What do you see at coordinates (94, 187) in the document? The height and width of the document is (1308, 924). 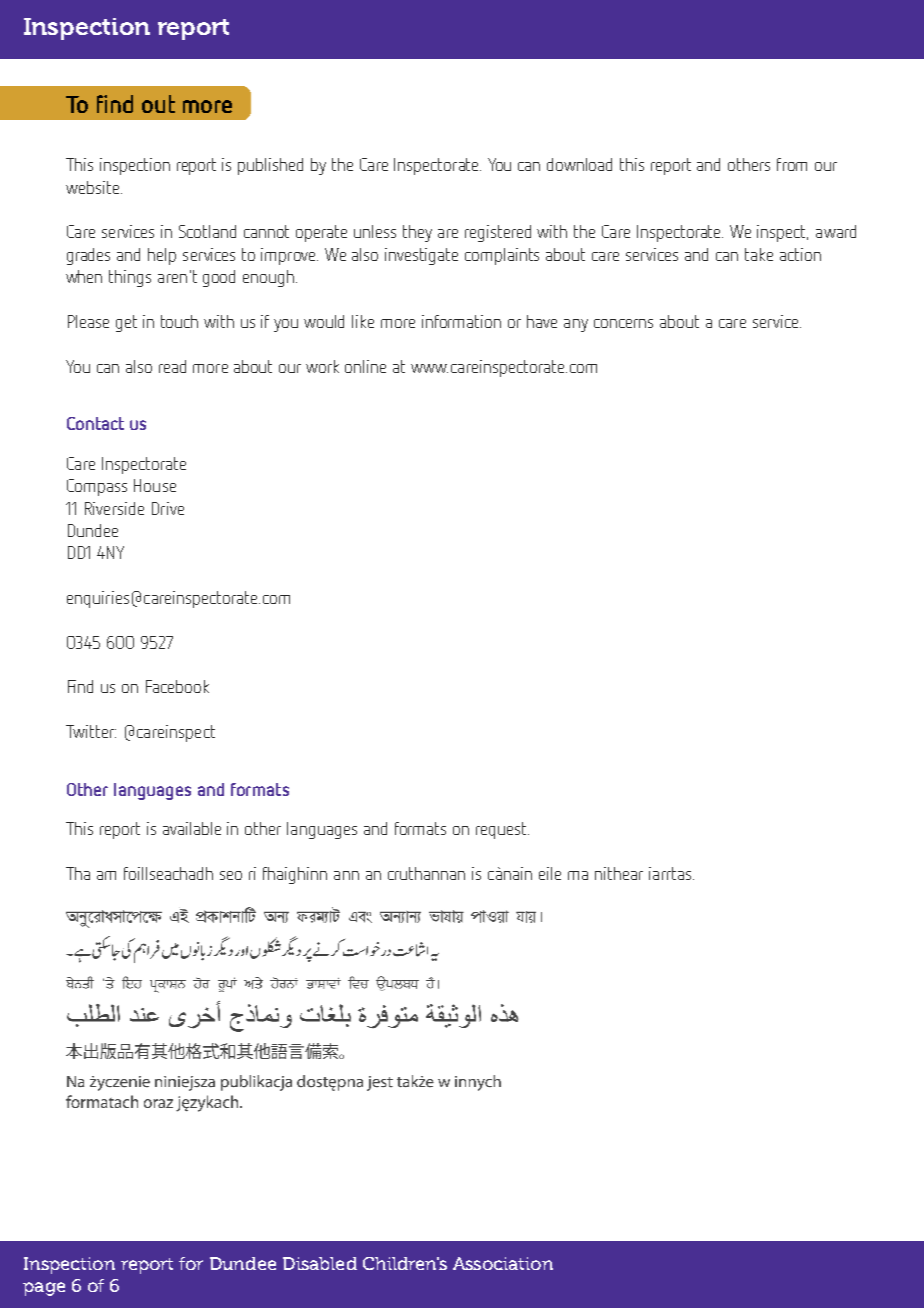 I see `website` at bounding box center [94, 187].
